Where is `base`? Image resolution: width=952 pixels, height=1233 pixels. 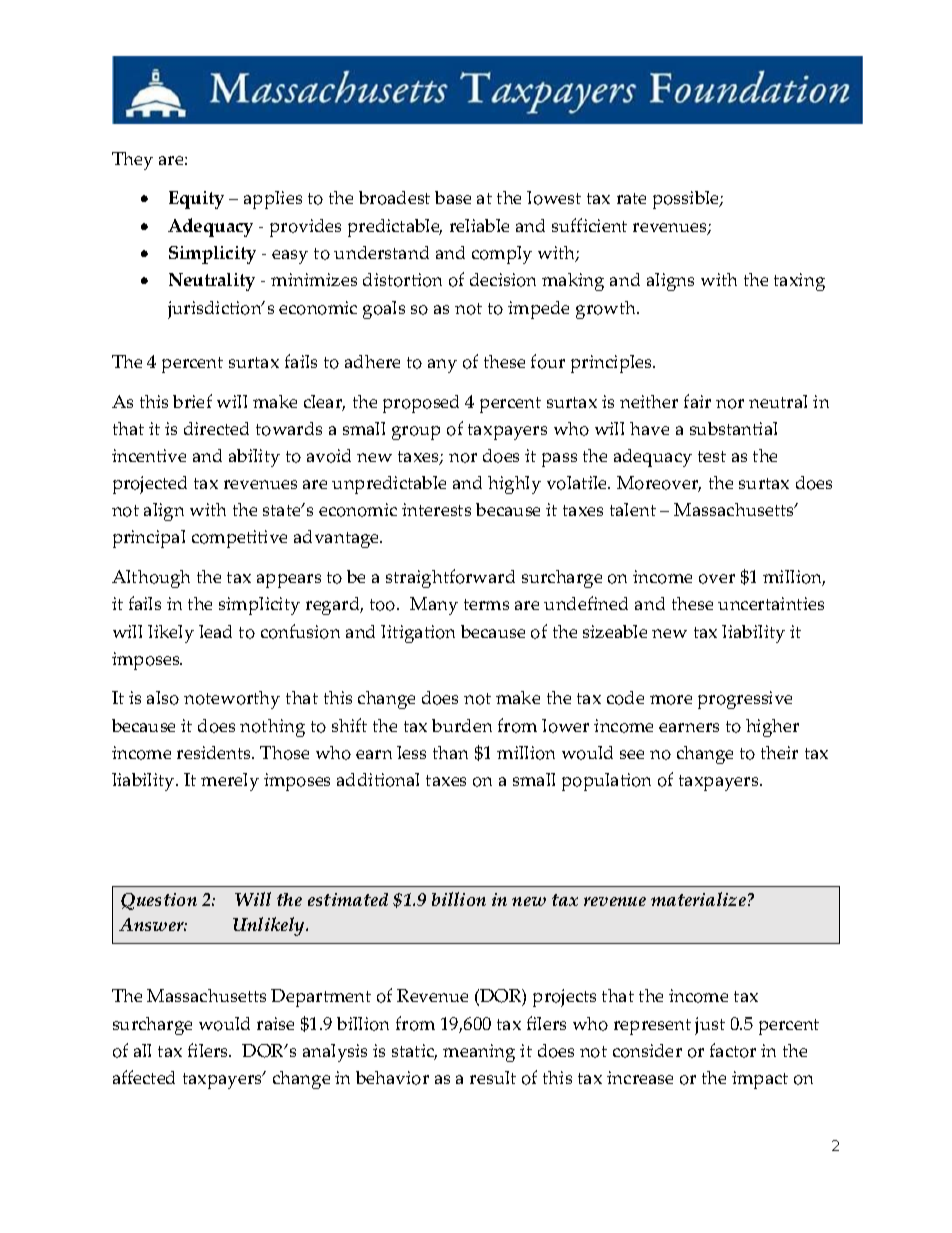 base is located at coordinates (453, 197).
